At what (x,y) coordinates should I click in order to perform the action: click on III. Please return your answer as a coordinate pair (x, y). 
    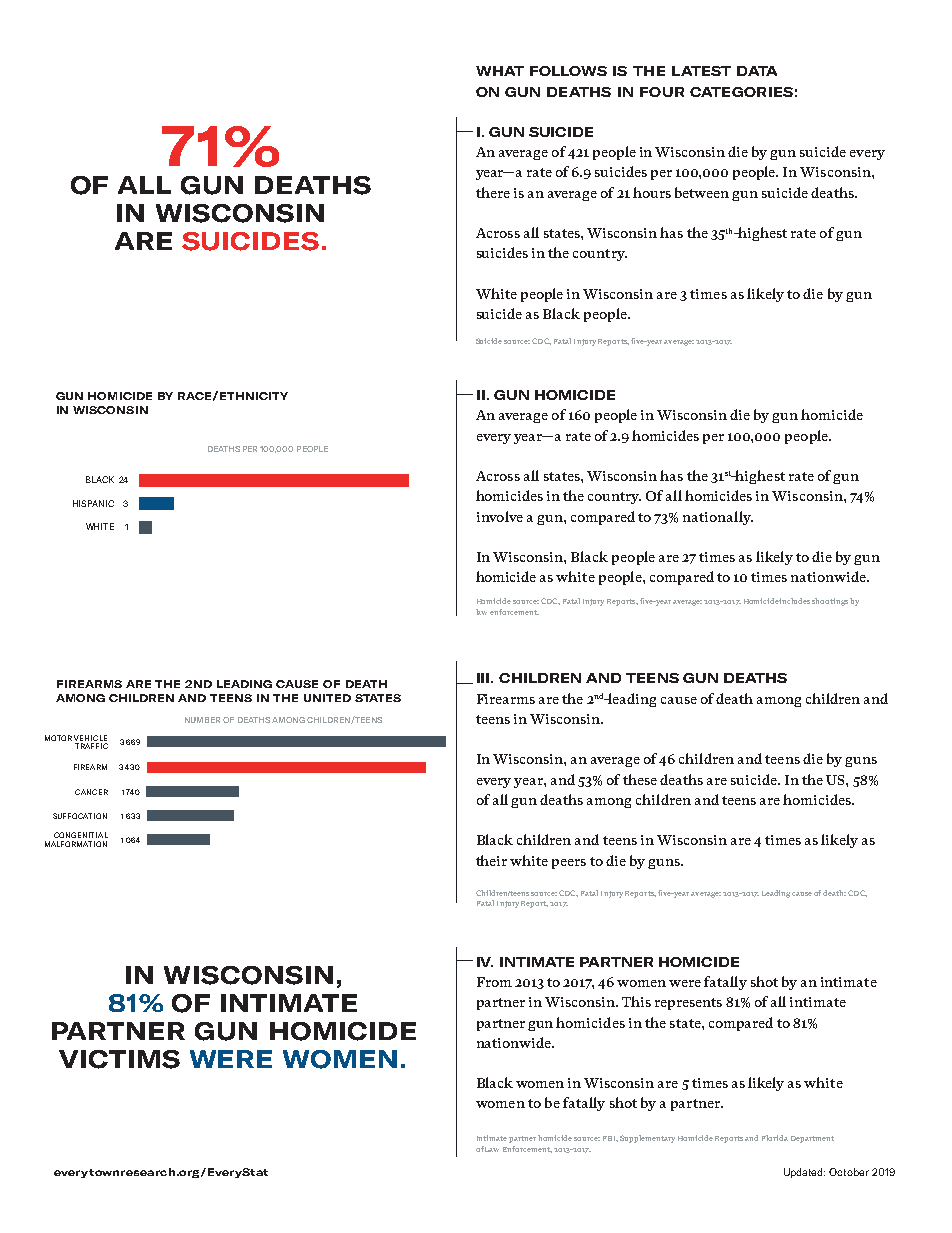
    Looking at the image, I should click on (484, 678).
